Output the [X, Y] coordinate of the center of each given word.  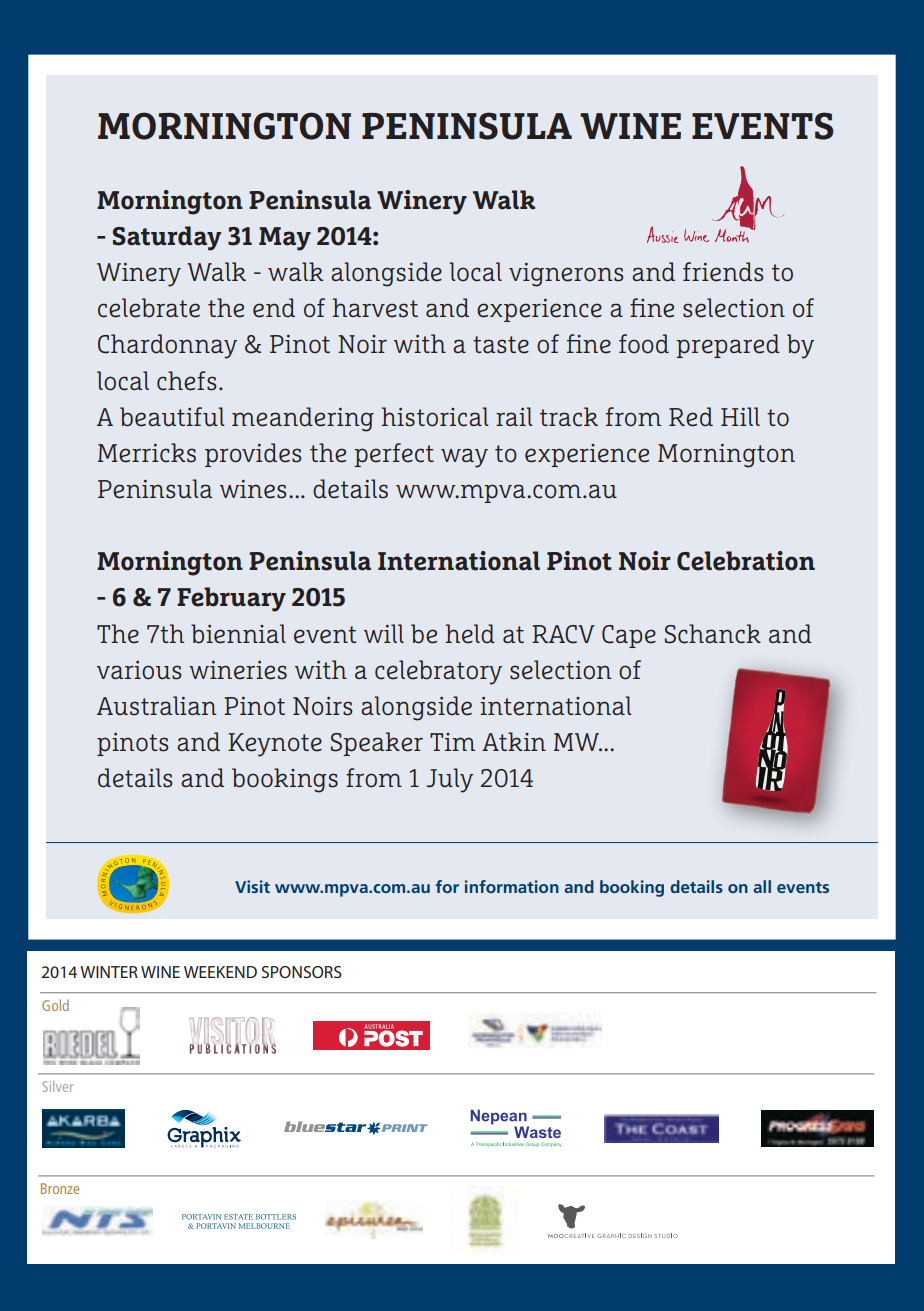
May [285, 239]
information [512, 886]
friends [723, 272]
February [231, 599]
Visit [252, 886]
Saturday [167, 238]
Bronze [60, 1188]
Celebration [746, 561]
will [384, 633]
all [762, 886]
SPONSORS [302, 972]
